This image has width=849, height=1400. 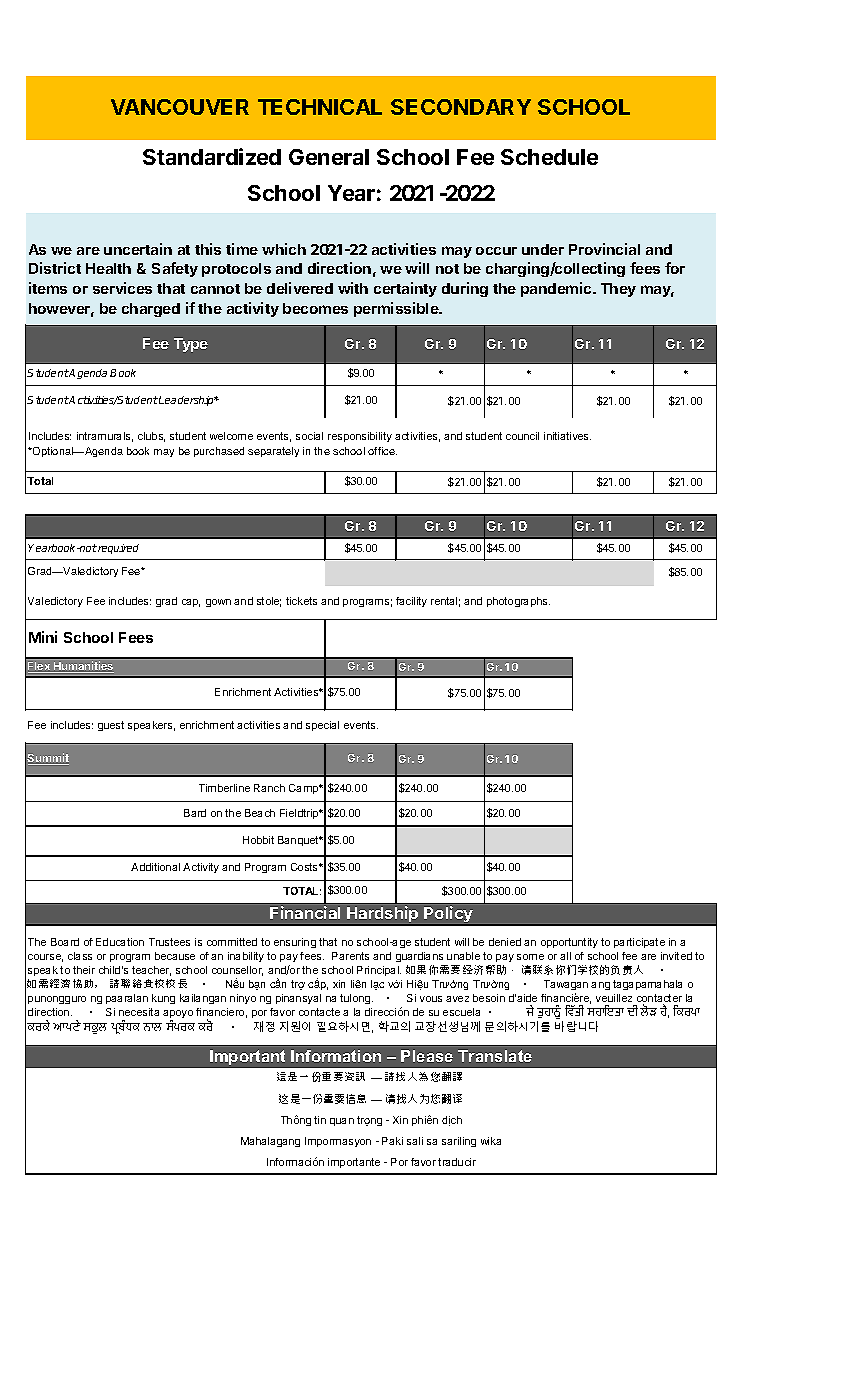 What do you see at coordinates (639, 943) in the image?
I see `participate` at bounding box center [639, 943].
